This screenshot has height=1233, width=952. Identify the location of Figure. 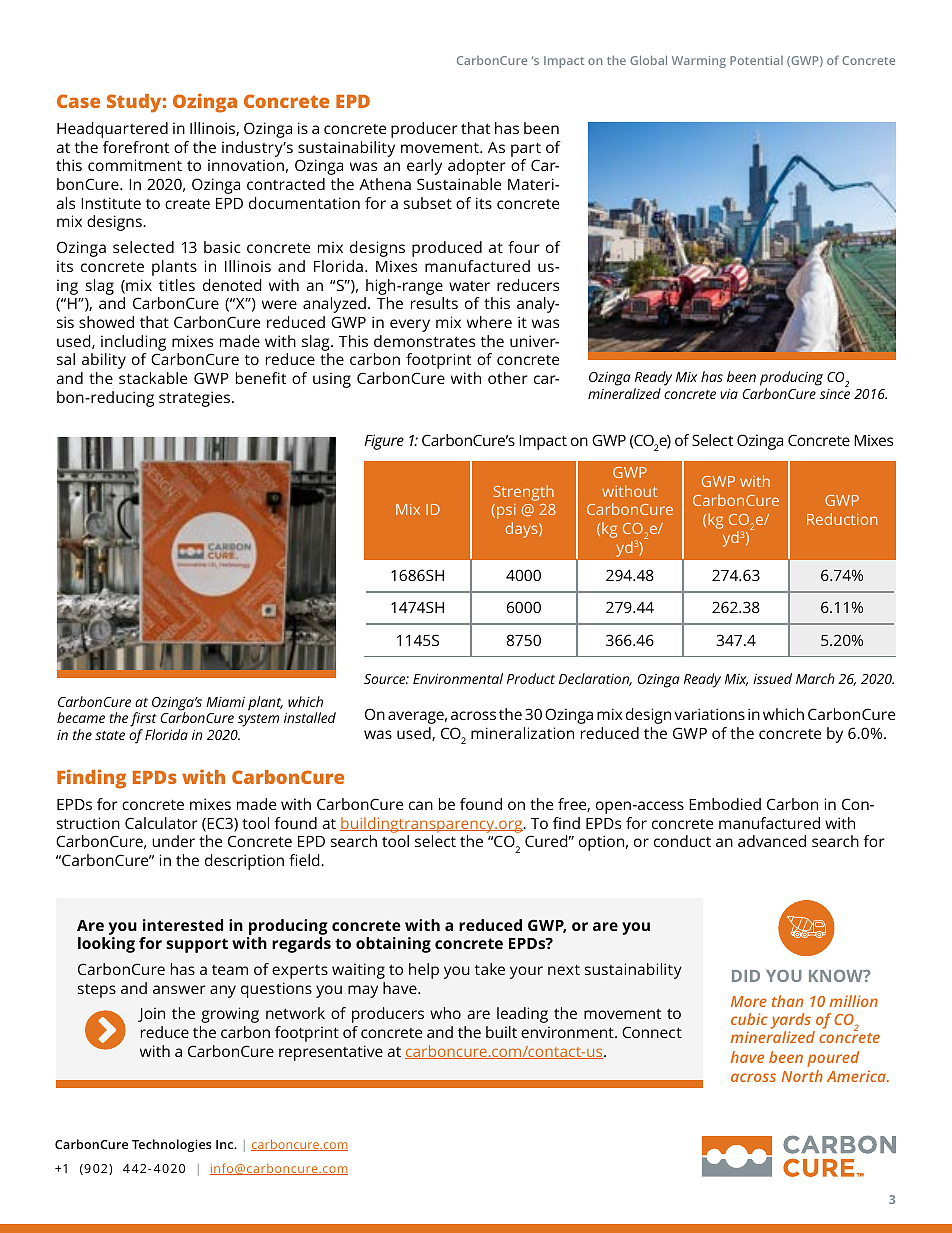
(384, 442).
